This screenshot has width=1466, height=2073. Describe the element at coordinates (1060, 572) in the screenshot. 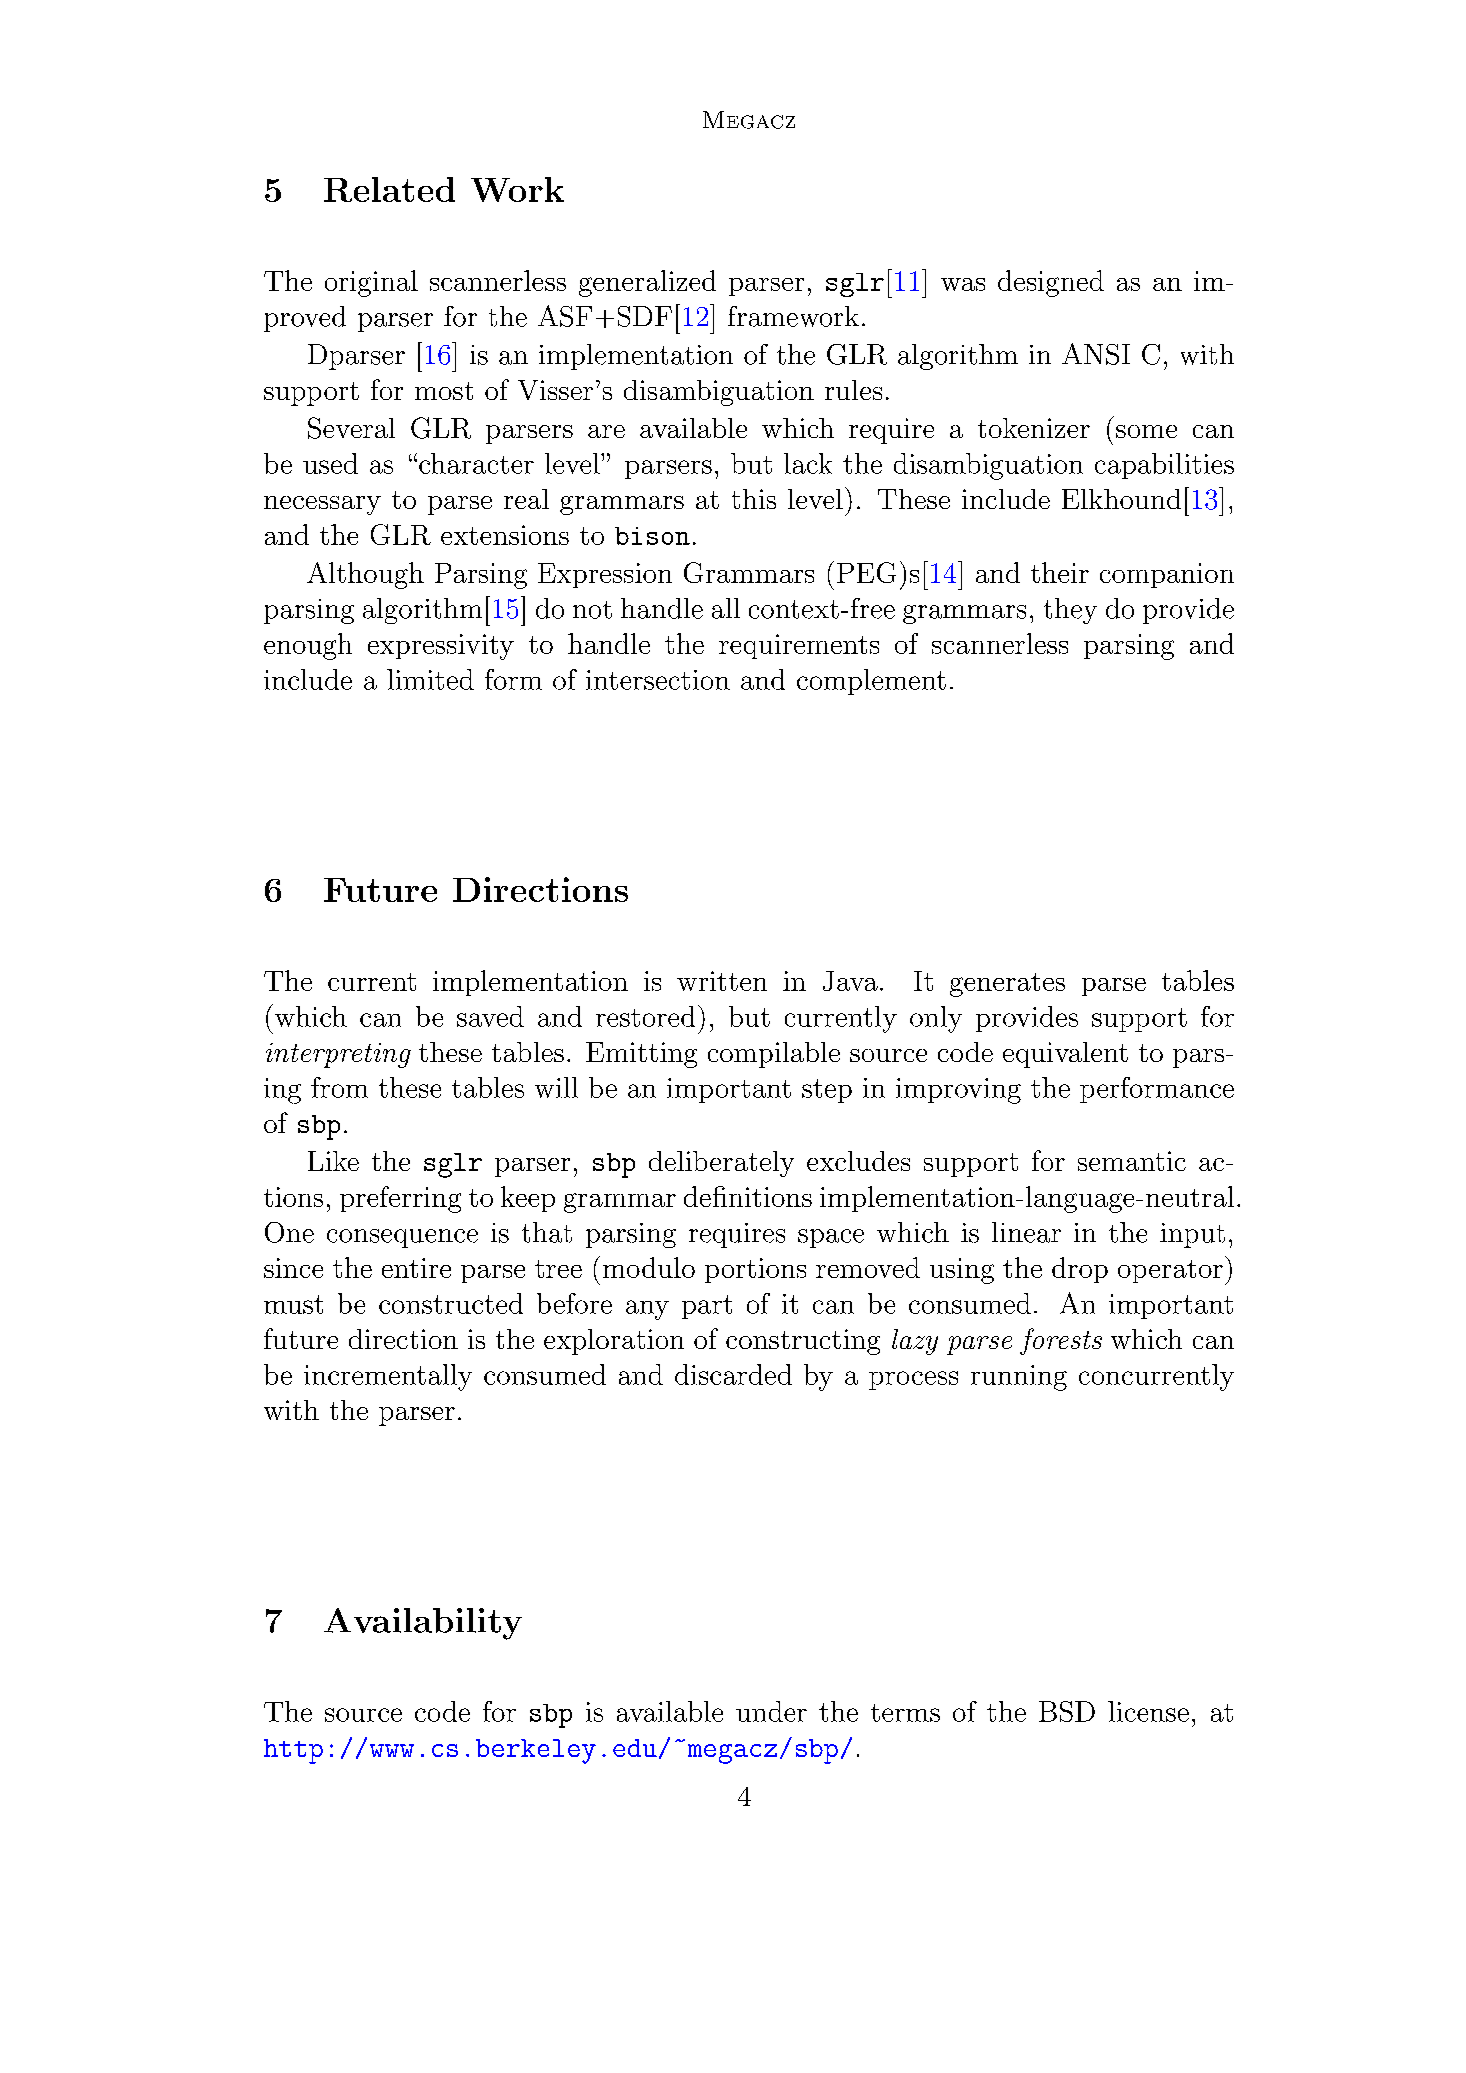

I see `their` at that location.
